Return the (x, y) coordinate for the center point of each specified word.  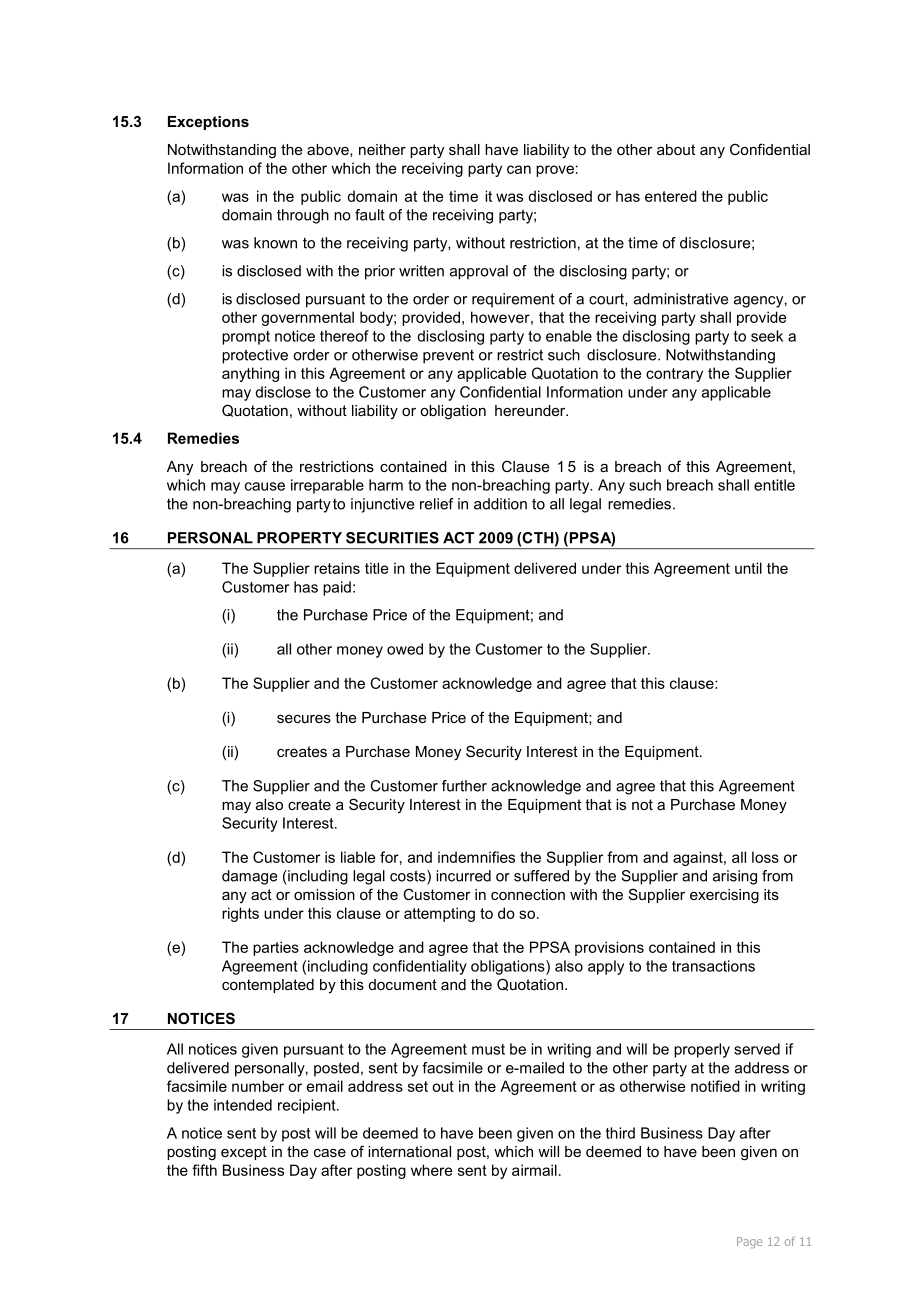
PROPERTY (299, 538)
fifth (204, 1170)
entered (671, 196)
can (519, 169)
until (748, 568)
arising (735, 877)
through (303, 216)
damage (249, 877)
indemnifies (476, 857)
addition (500, 504)
